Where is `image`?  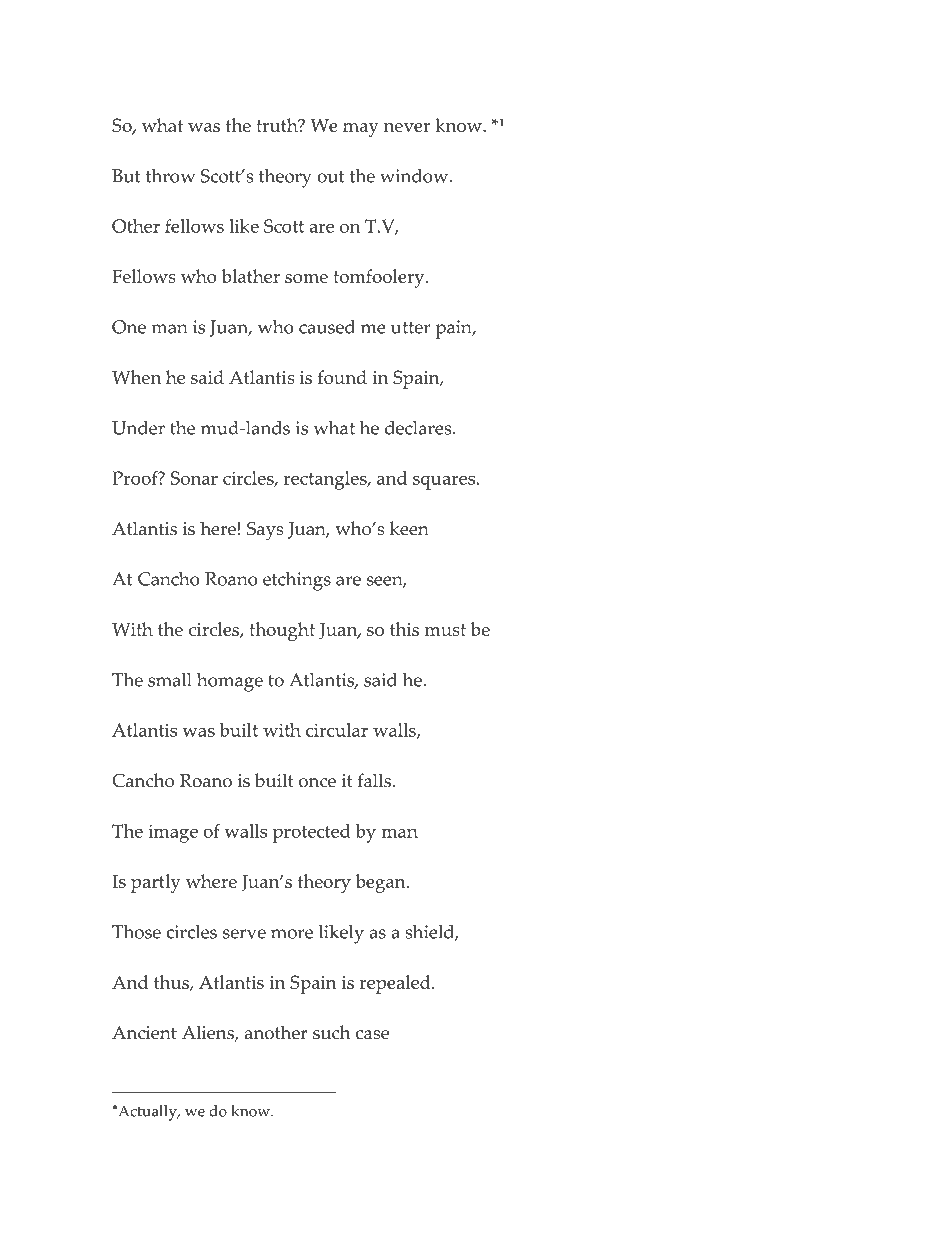
image is located at coordinates (173, 833).
